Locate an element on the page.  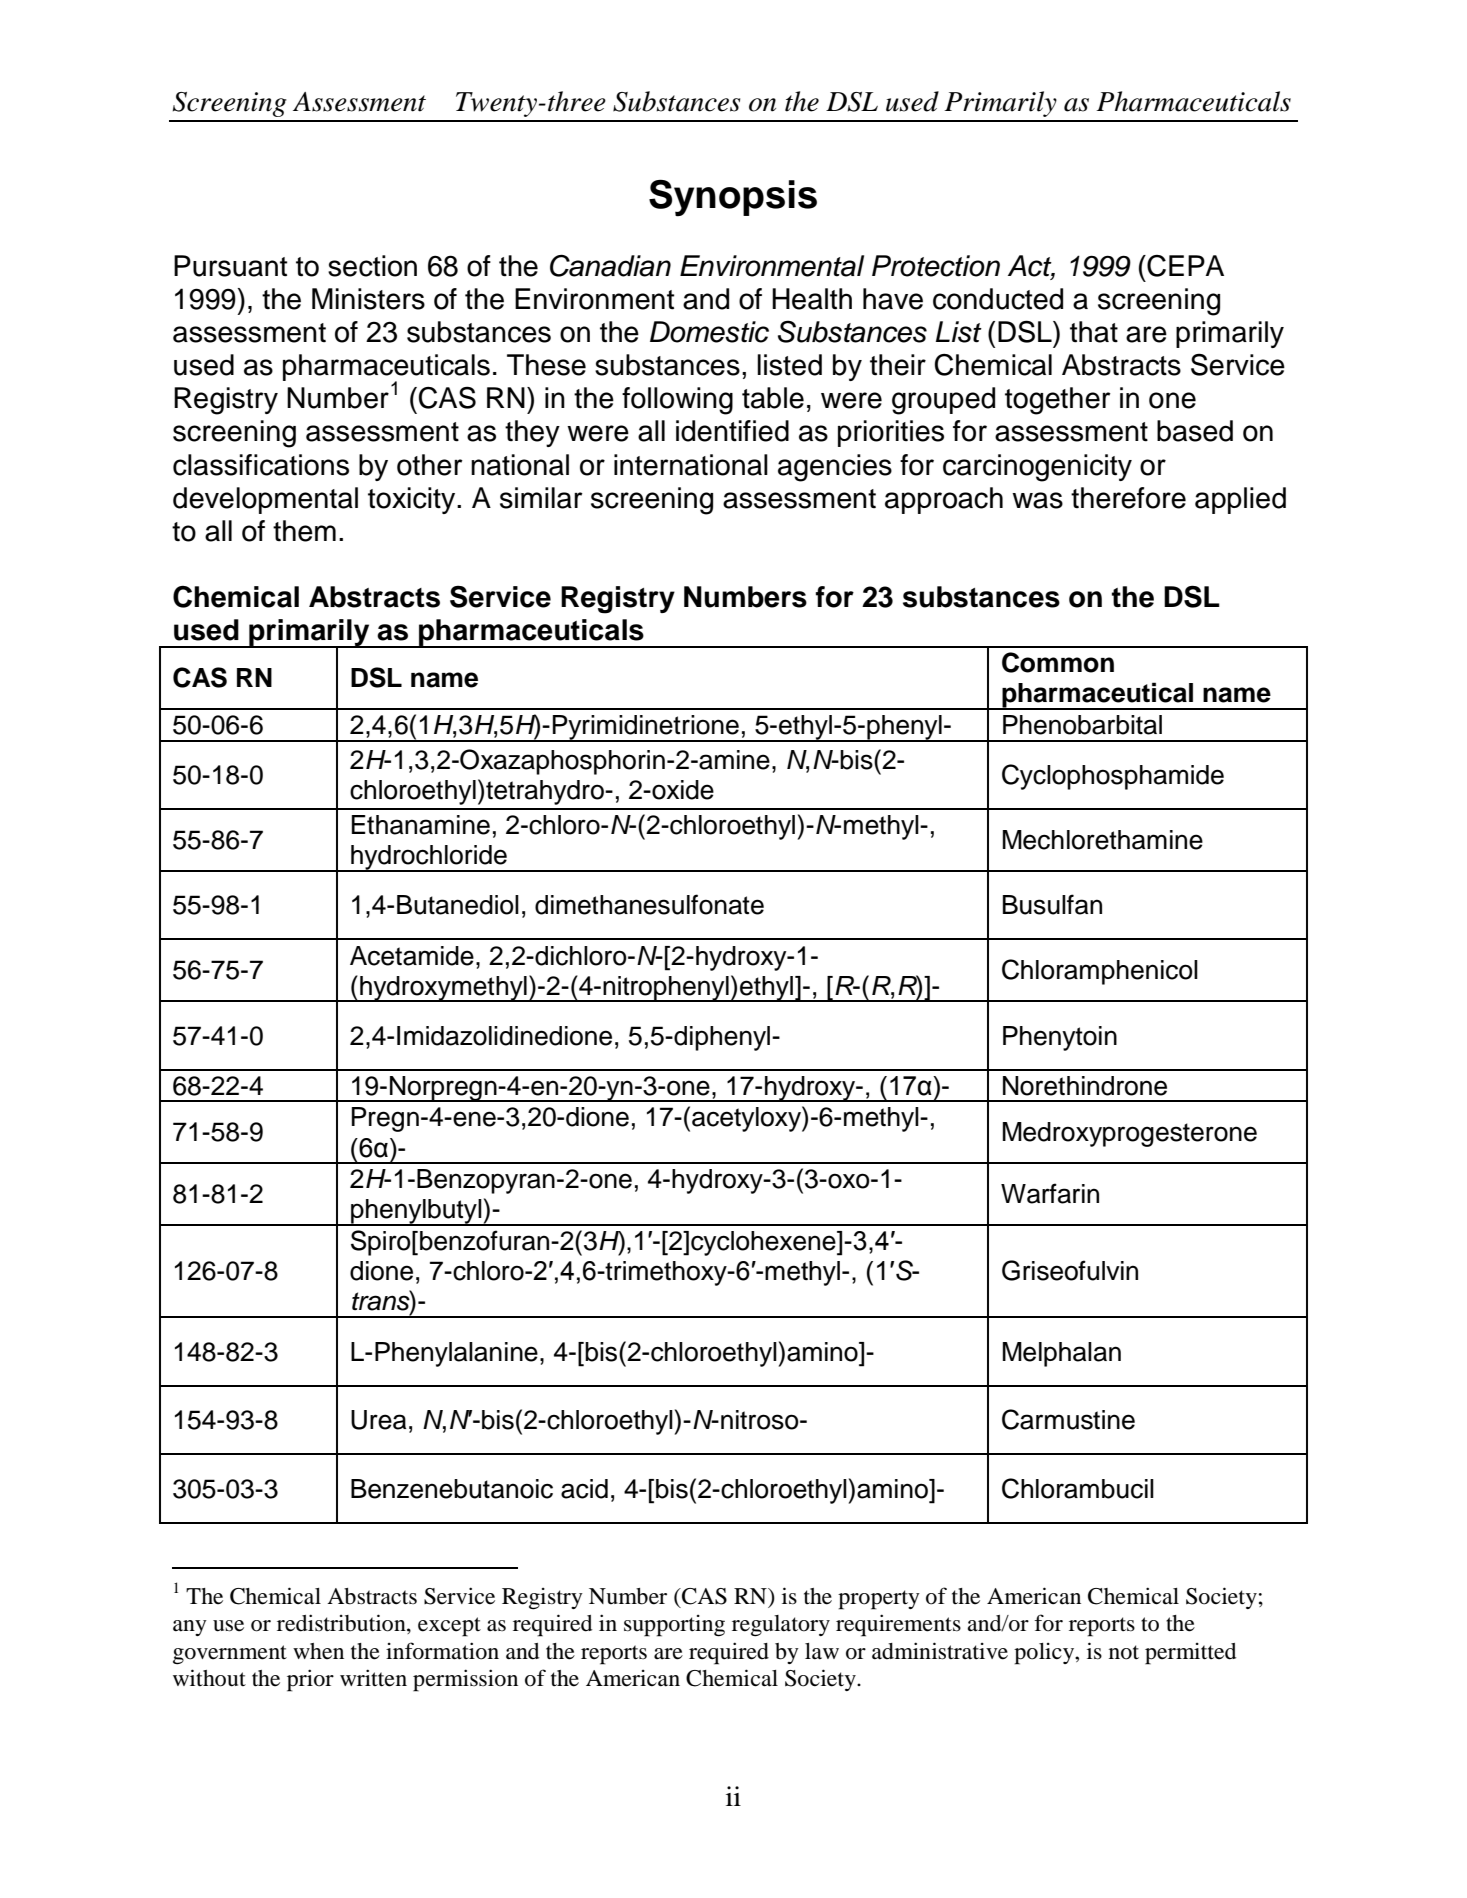
hydrochloride is located at coordinates (429, 858).
